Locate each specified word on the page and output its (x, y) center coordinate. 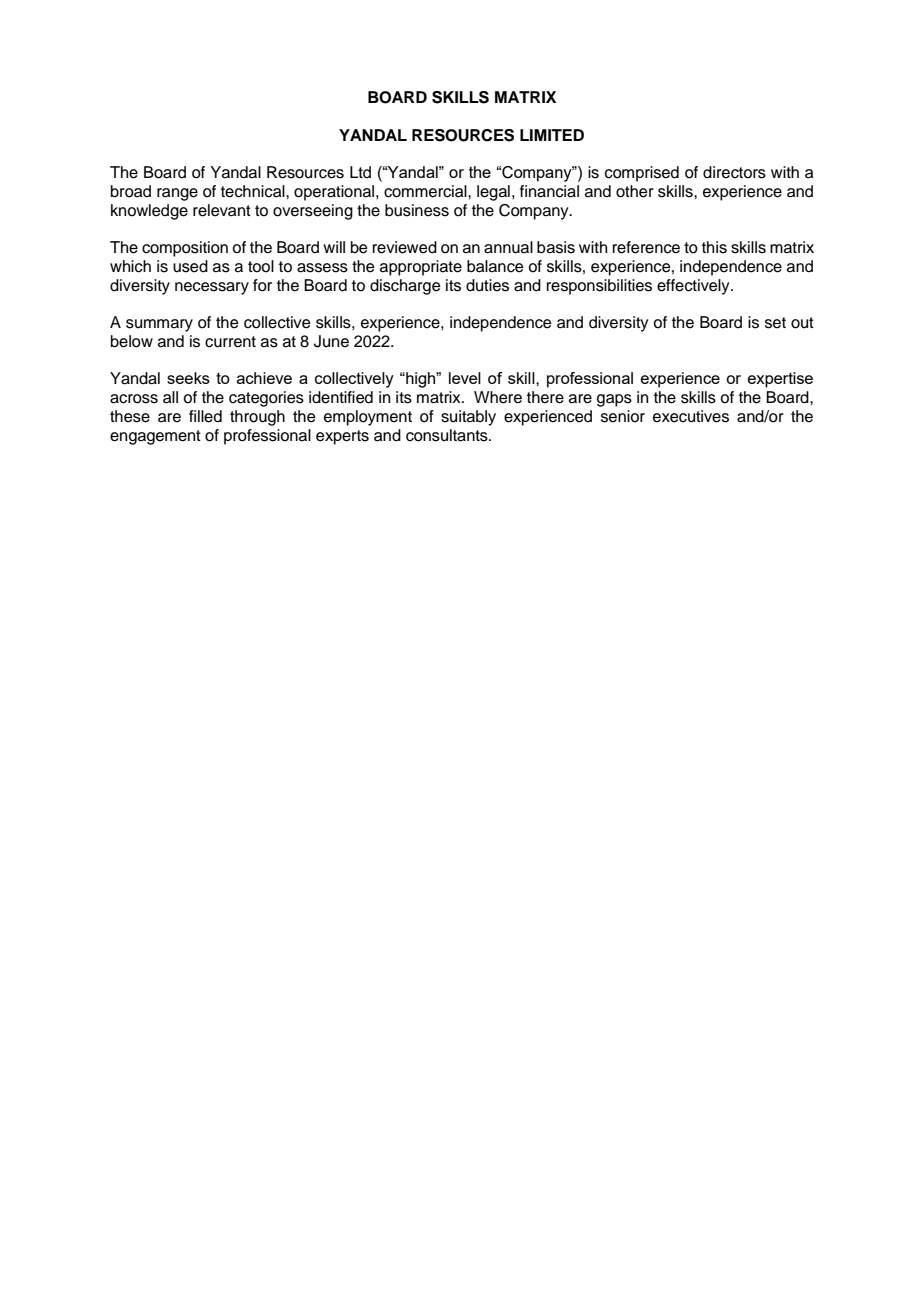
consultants (448, 435)
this (714, 247)
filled (205, 416)
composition (185, 249)
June (331, 341)
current (230, 342)
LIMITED (552, 135)
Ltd (360, 172)
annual (508, 247)
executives (691, 416)
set (775, 323)
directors (734, 172)
